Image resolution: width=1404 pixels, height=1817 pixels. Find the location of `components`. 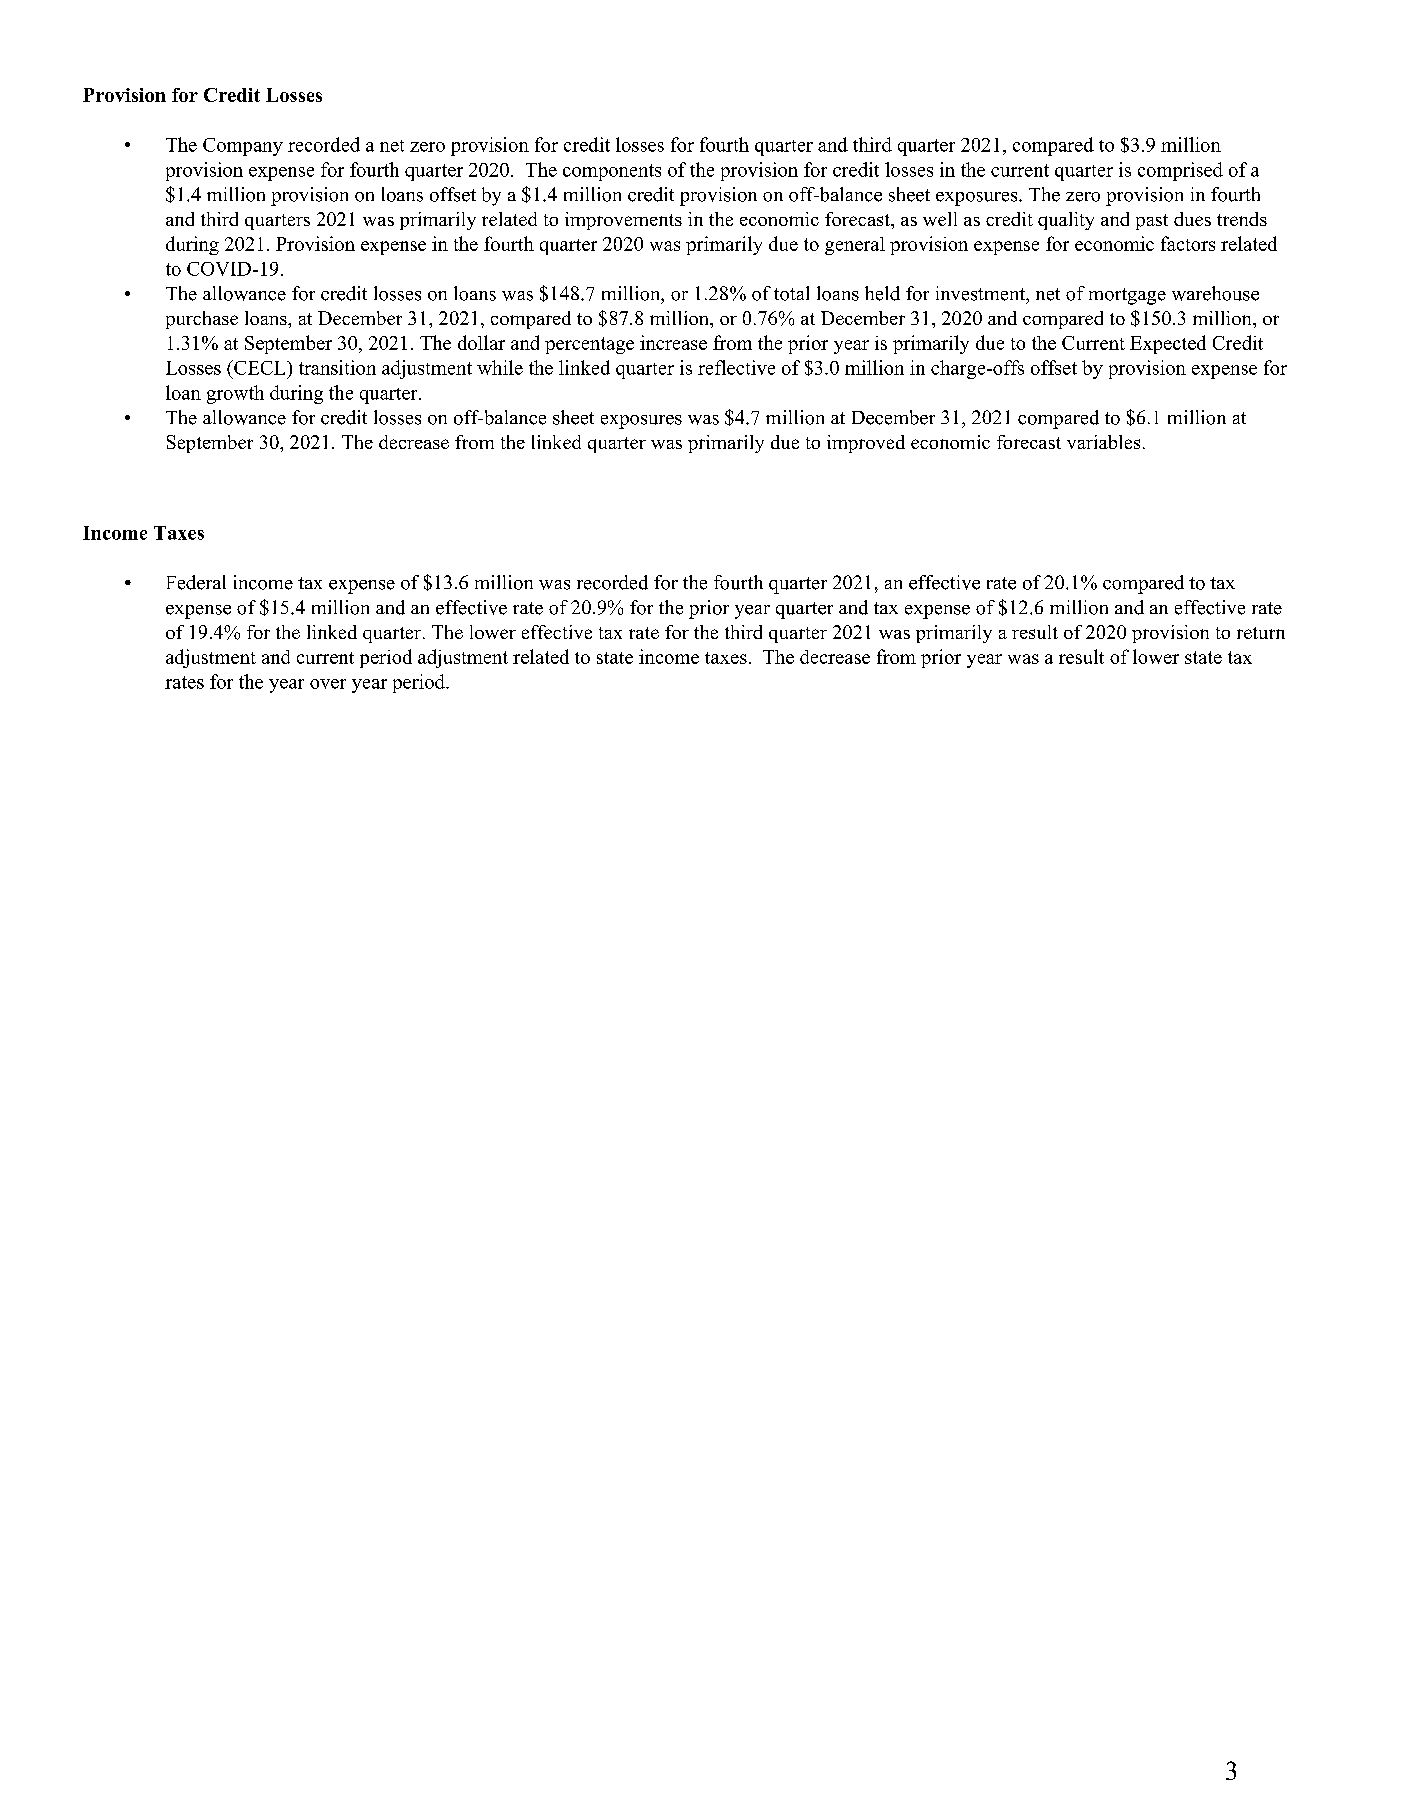

components is located at coordinates (612, 172).
